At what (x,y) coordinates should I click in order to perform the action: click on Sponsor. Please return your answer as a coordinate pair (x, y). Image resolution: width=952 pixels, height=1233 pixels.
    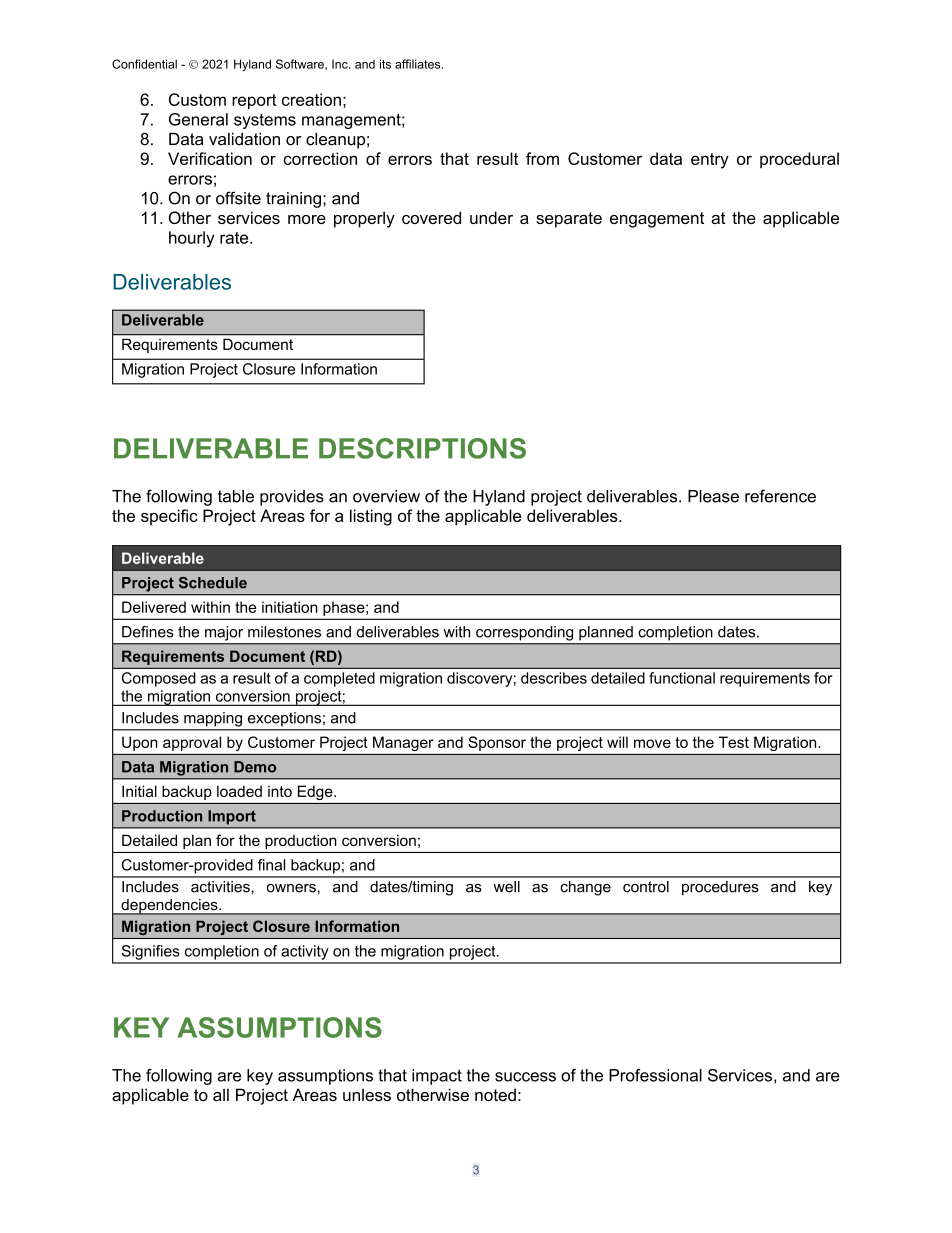
    Looking at the image, I should click on (497, 743).
